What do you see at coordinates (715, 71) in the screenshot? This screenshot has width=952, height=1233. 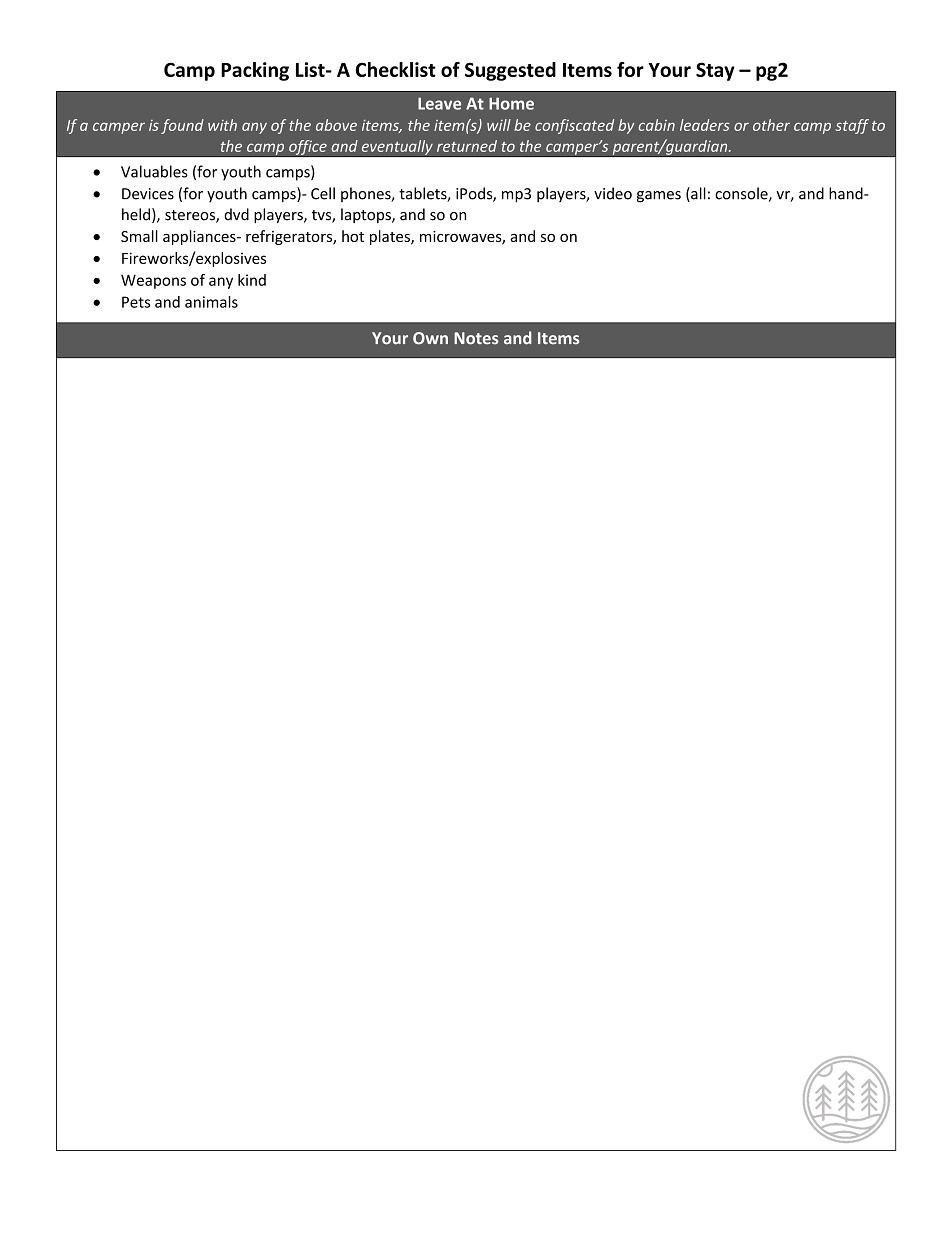 I see `Stay` at bounding box center [715, 71].
